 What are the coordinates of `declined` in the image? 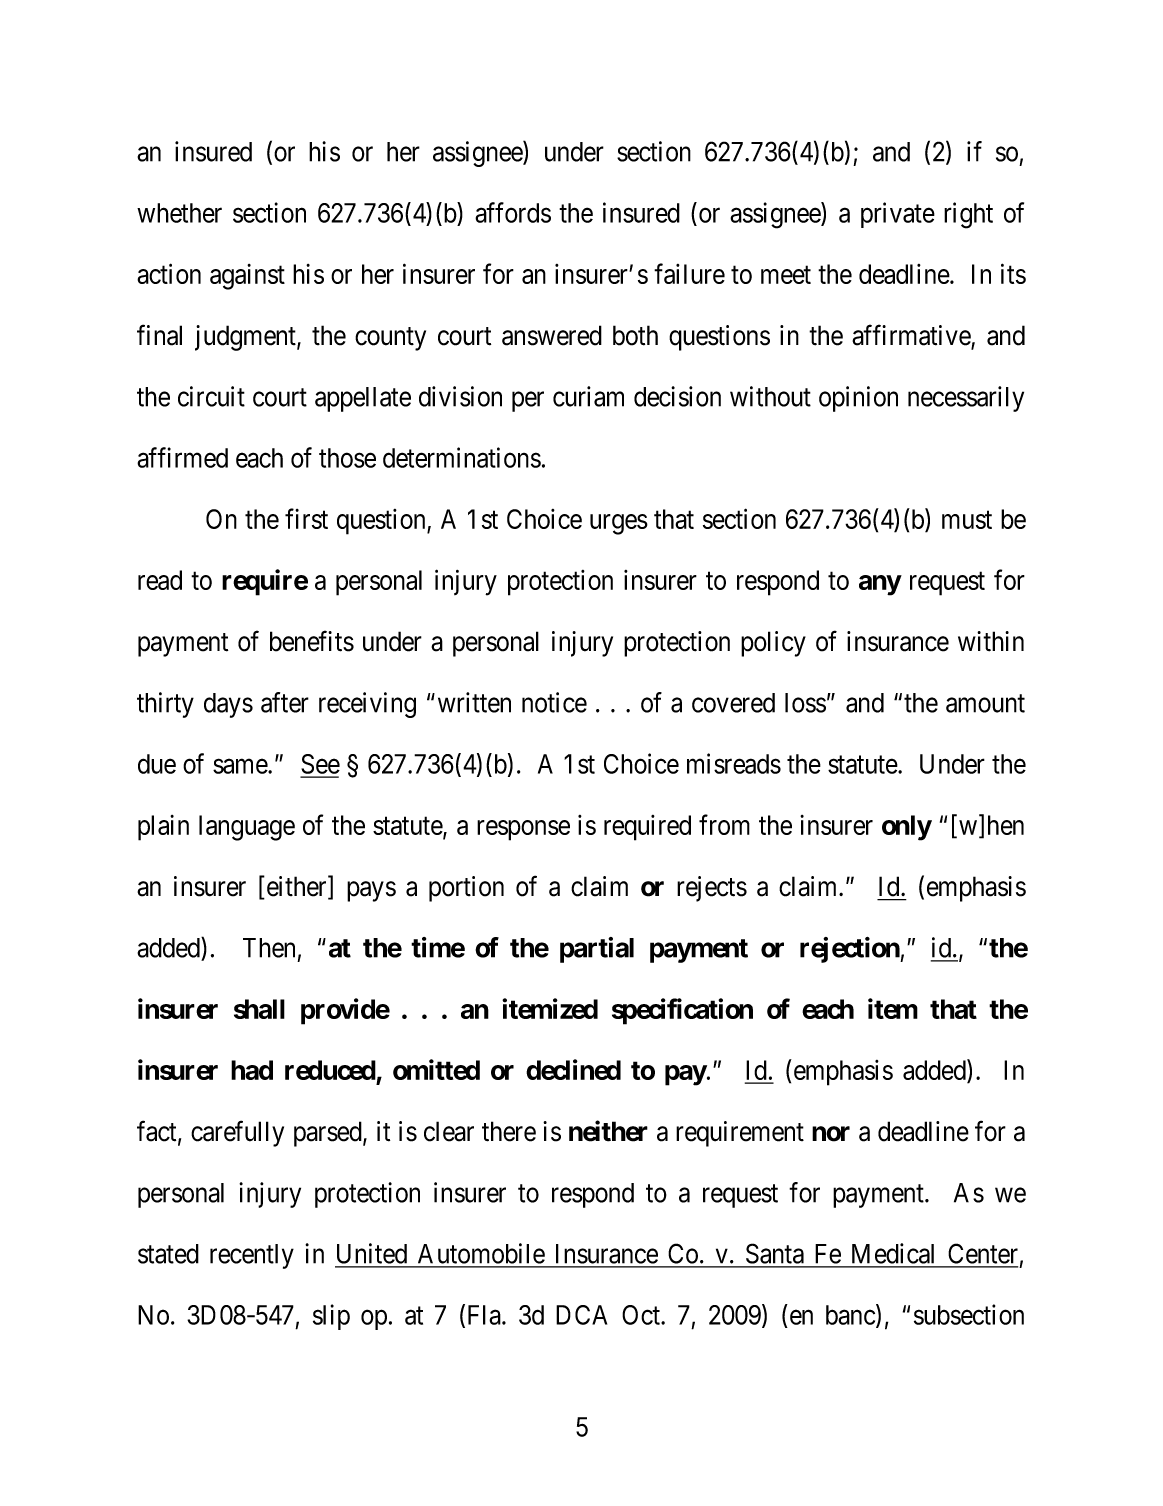 It's located at (573, 1069).
